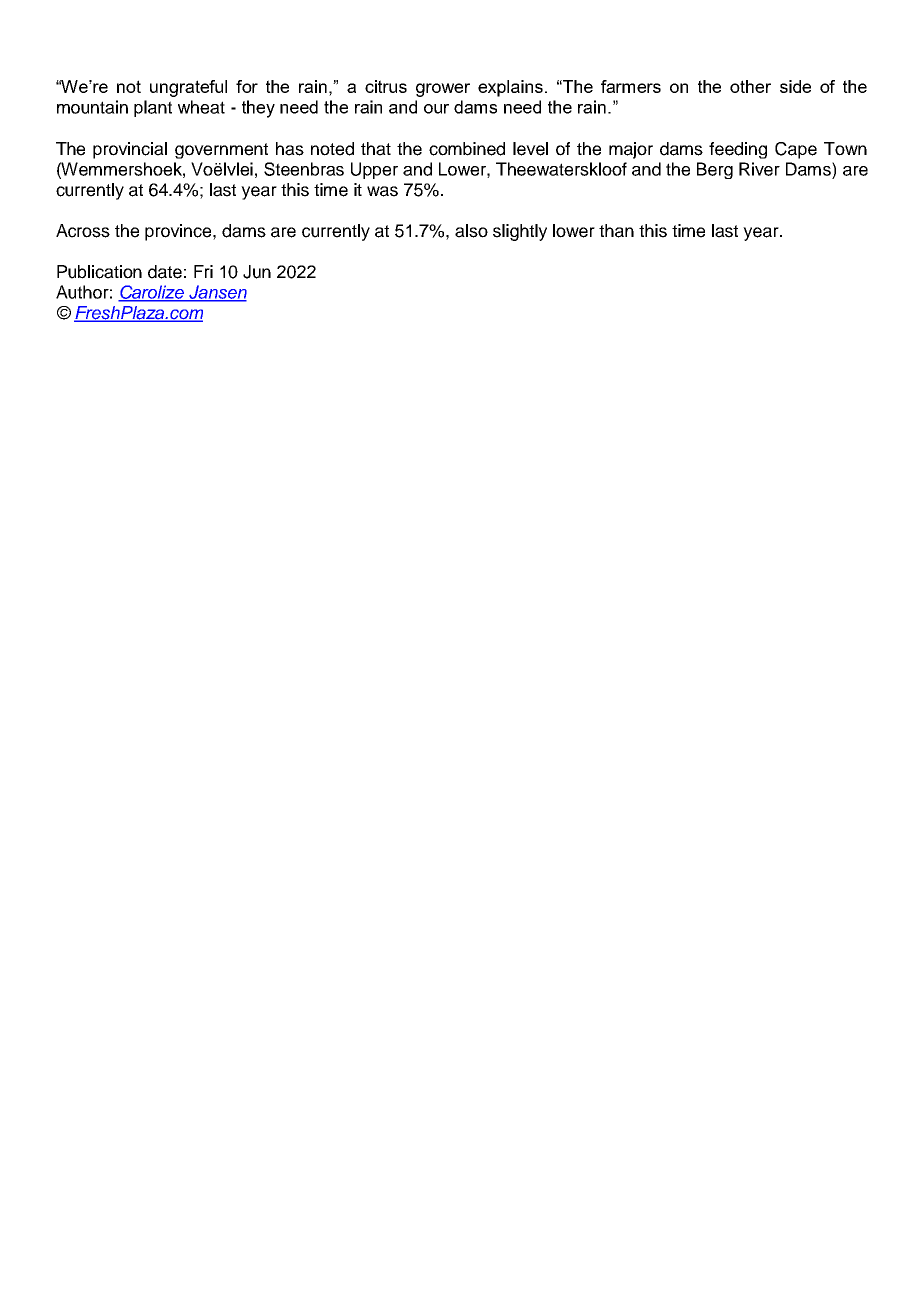  Describe the element at coordinates (257, 272) in the screenshot. I see `Jun` at that location.
